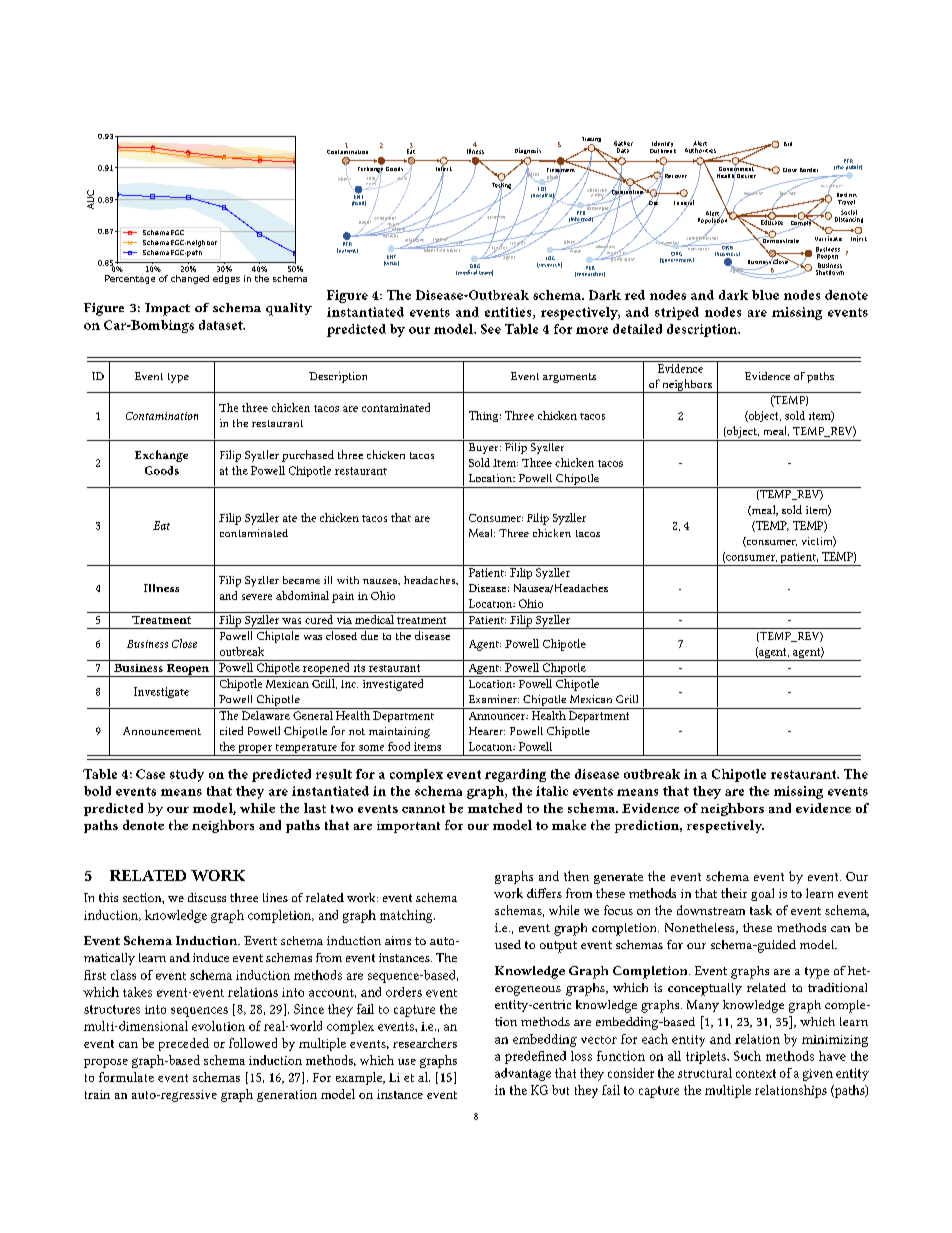 The height and width of the screenshot is (1233, 952). Describe the element at coordinates (528, 151) in the screenshot. I see `Diagnosis` at that location.
